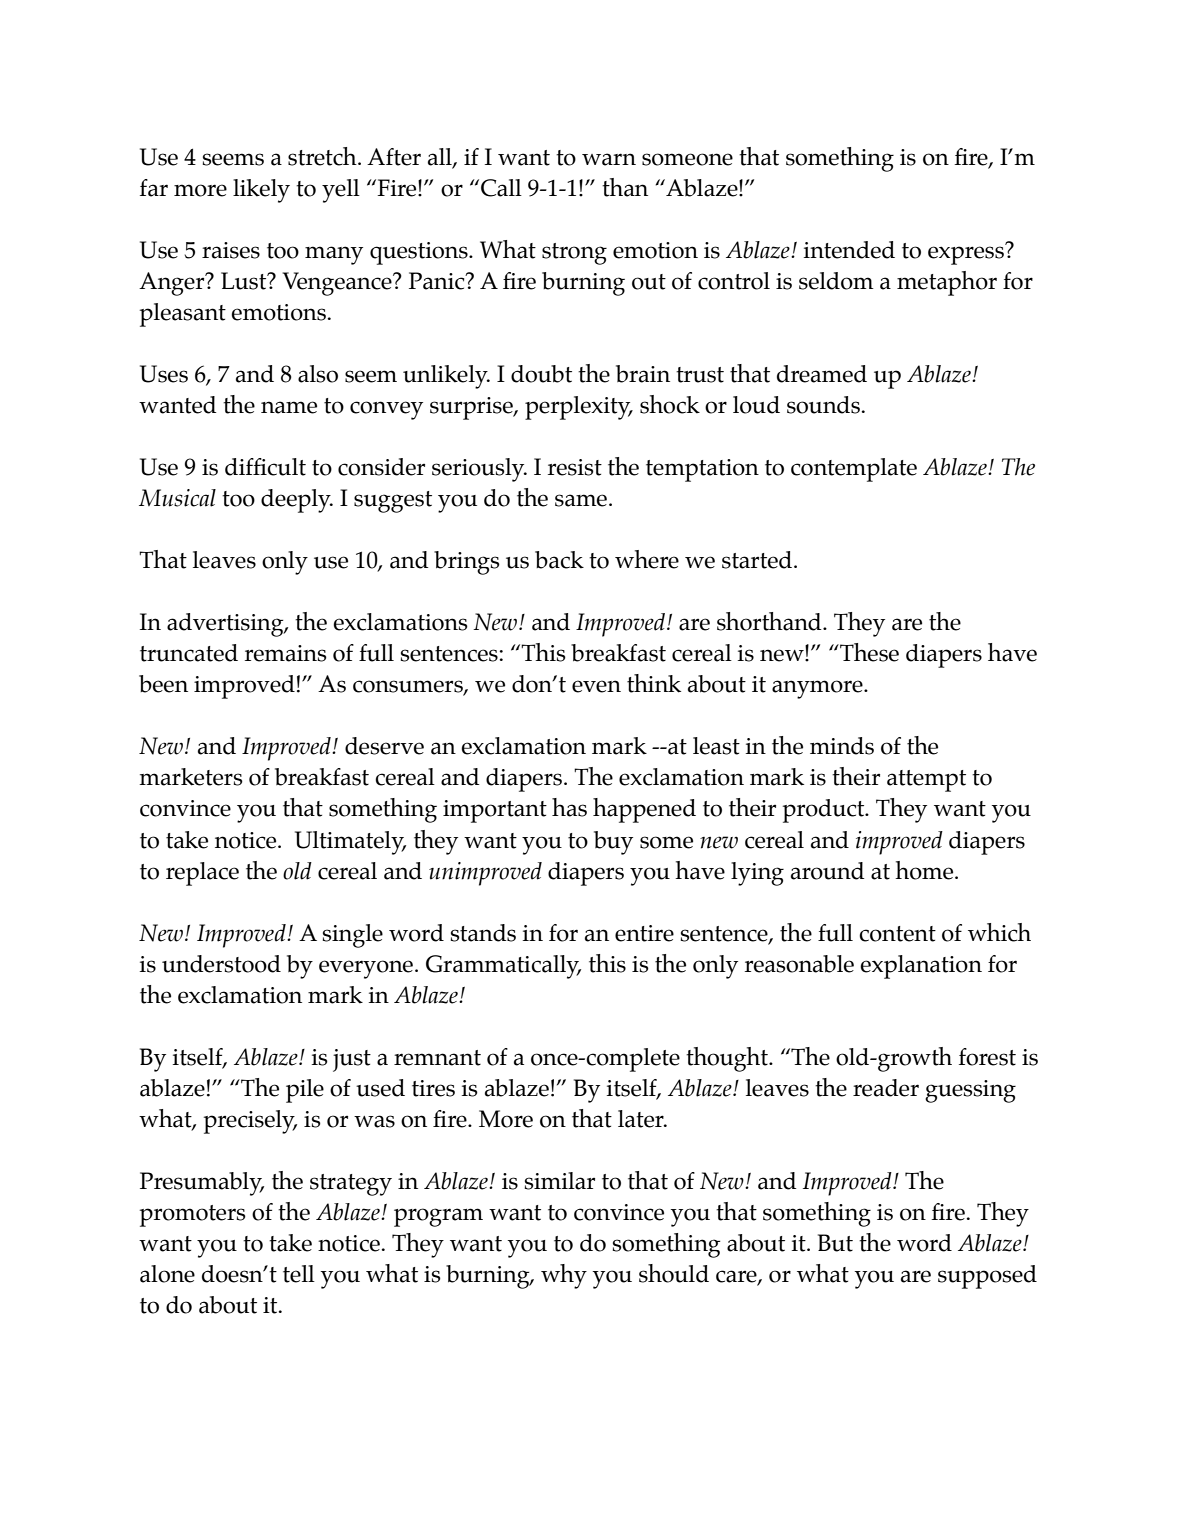 The image size is (1187, 1536). Describe the element at coordinates (823, 405) in the screenshot. I see `sounds` at that location.
